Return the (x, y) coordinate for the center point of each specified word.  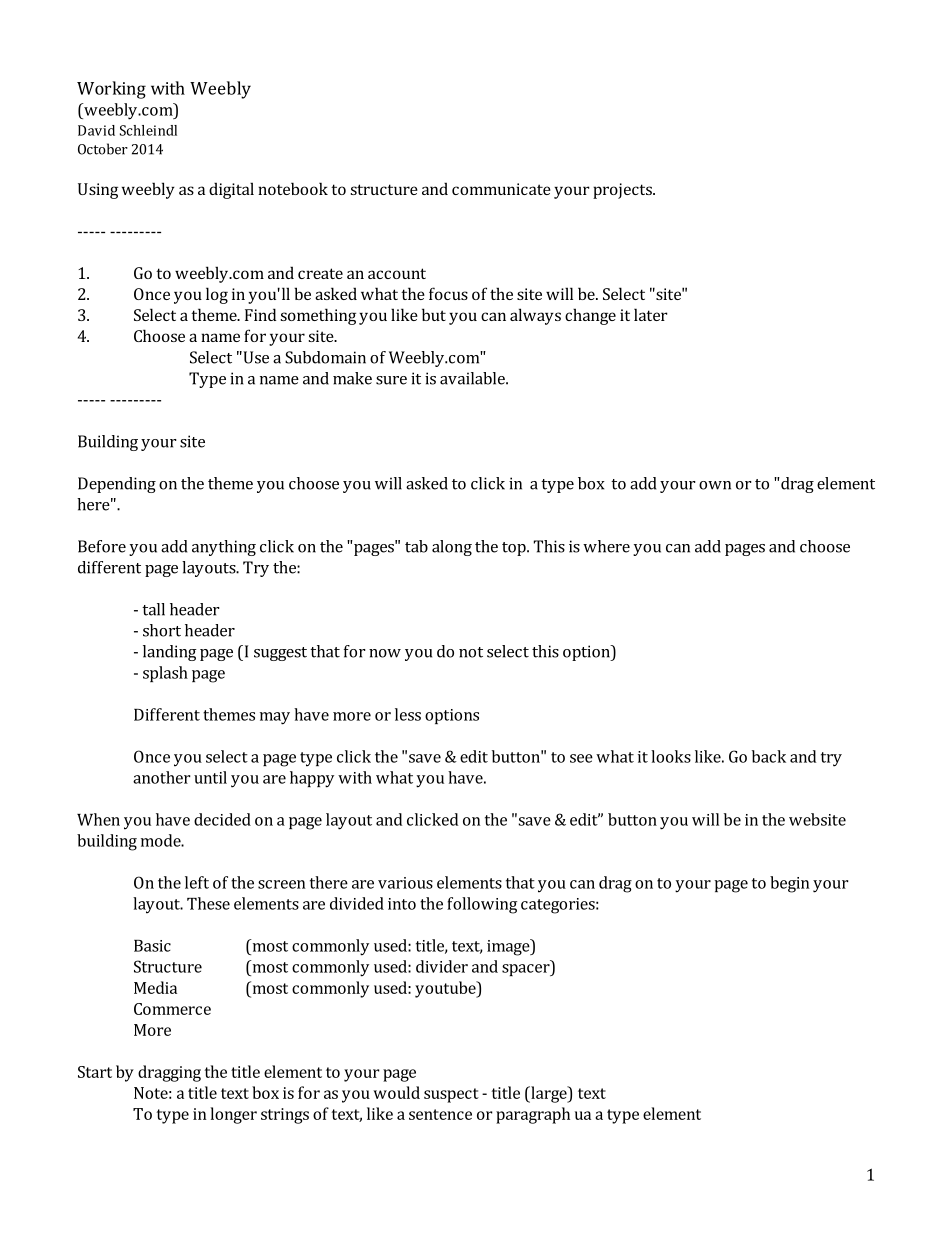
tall (153, 609)
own (715, 485)
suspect (451, 1095)
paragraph (533, 1115)
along (452, 548)
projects (623, 191)
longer (233, 1115)
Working (111, 90)
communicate (501, 189)
